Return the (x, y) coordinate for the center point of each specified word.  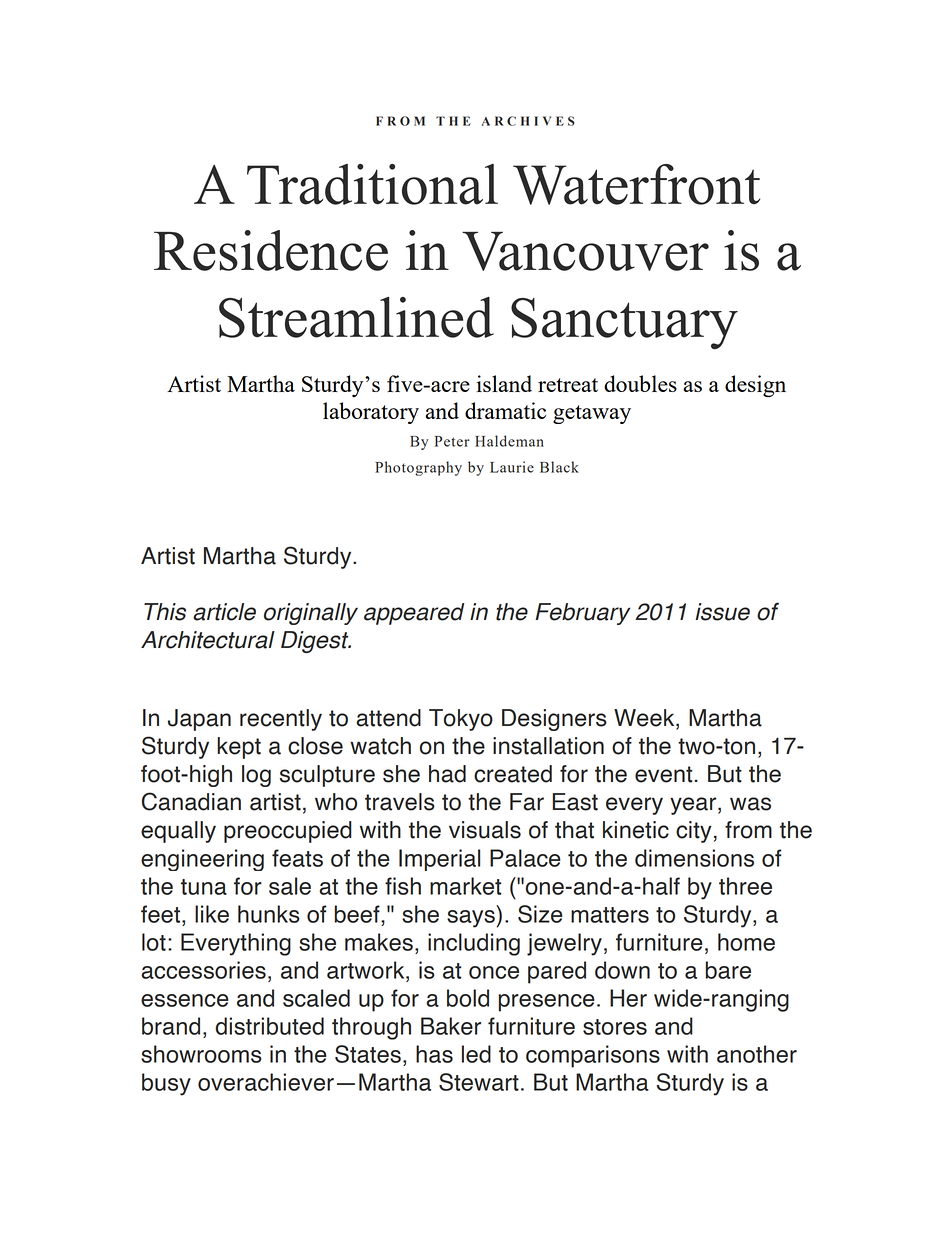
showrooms (201, 1054)
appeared (414, 614)
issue (722, 612)
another (757, 1054)
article (224, 612)
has (434, 1054)
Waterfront (636, 184)
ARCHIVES (528, 121)
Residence (271, 250)
